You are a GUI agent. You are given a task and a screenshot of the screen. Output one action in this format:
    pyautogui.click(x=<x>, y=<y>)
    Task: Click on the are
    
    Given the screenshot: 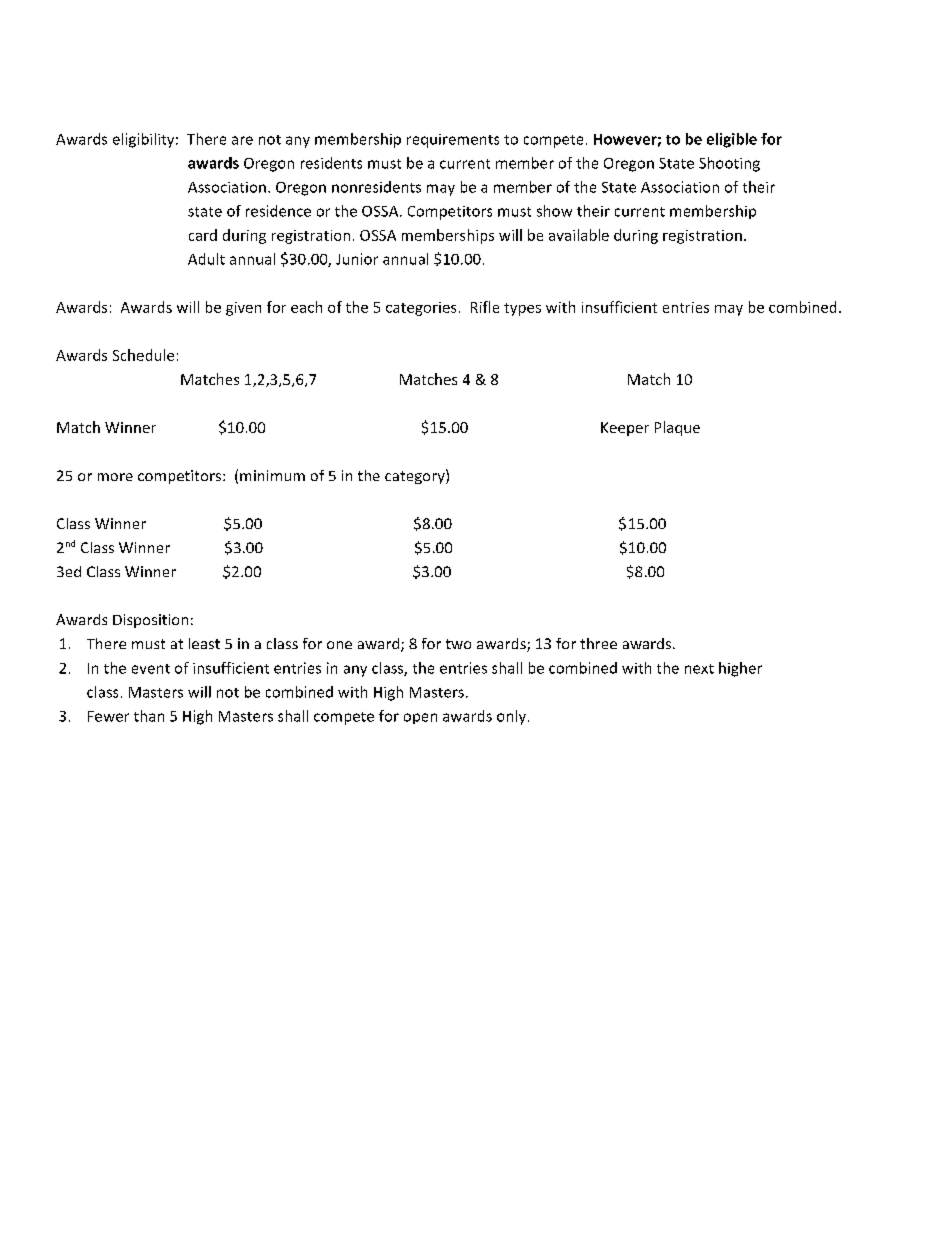 What is the action you would take?
    pyautogui.click(x=242, y=140)
